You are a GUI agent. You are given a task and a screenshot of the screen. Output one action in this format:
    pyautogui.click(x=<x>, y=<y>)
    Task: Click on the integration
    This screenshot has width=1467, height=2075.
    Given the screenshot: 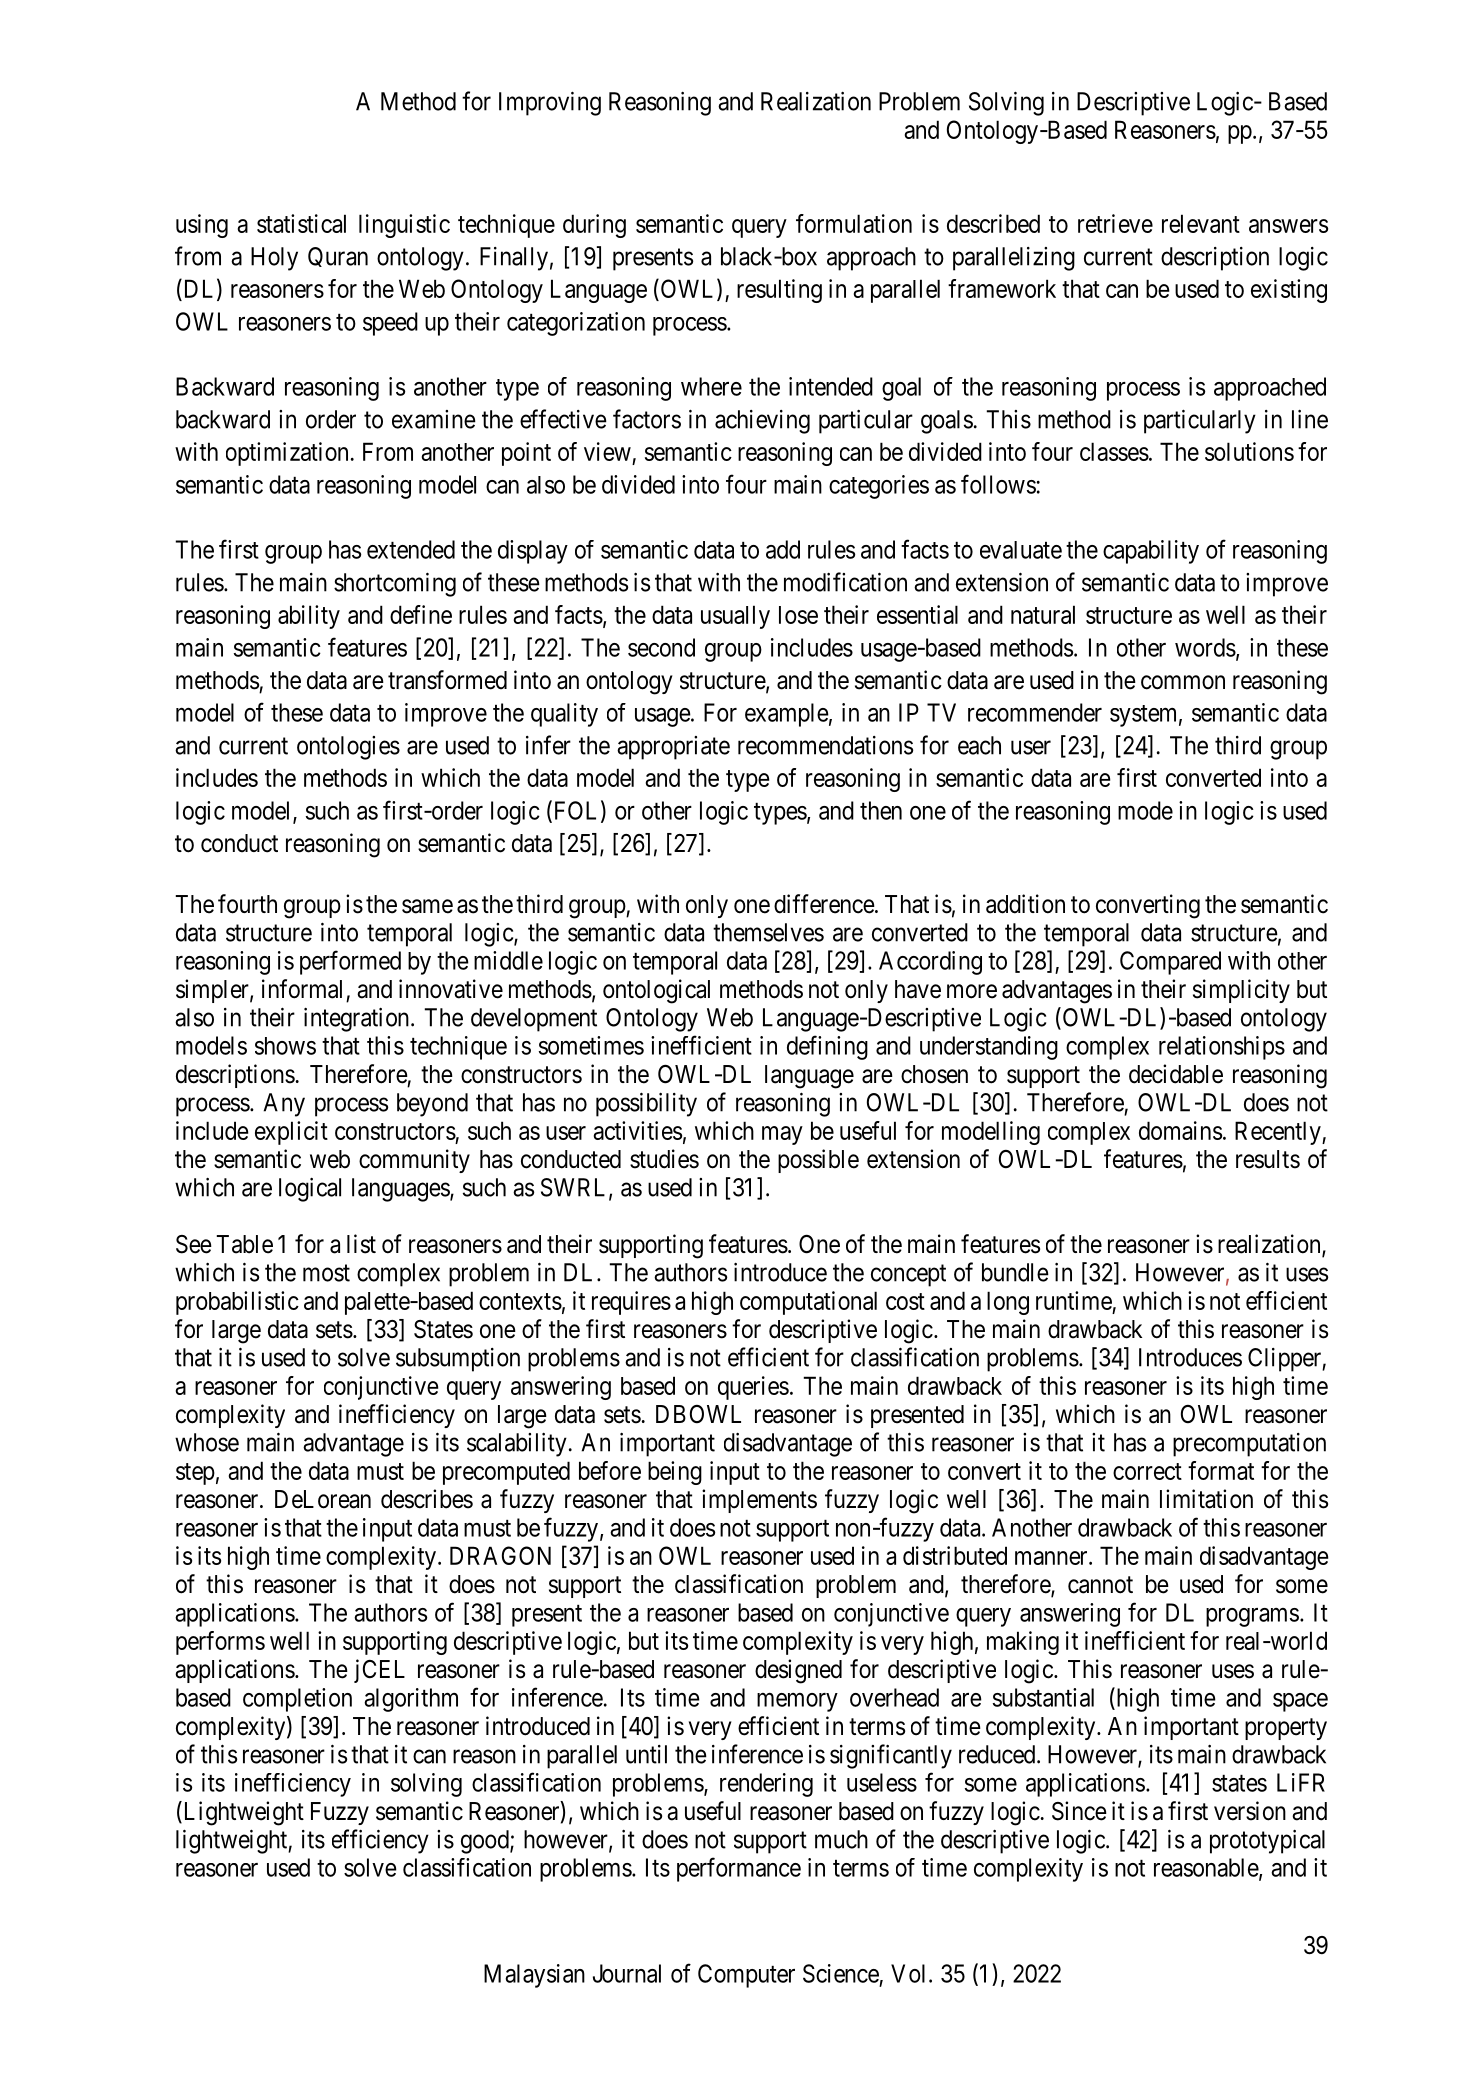 What is the action you would take?
    pyautogui.click(x=358, y=1020)
